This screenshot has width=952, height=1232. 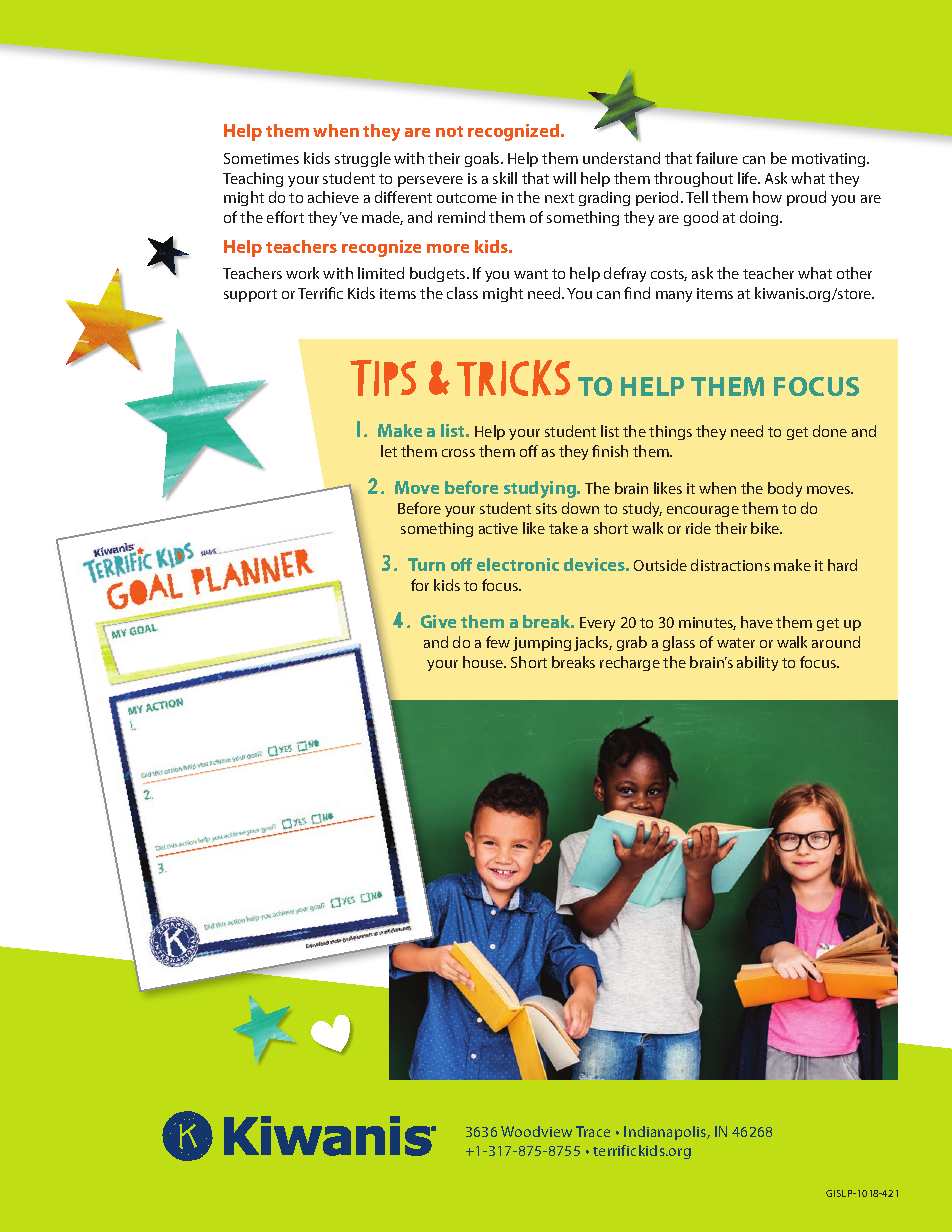 I want to click on ability, so click(x=757, y=663).
